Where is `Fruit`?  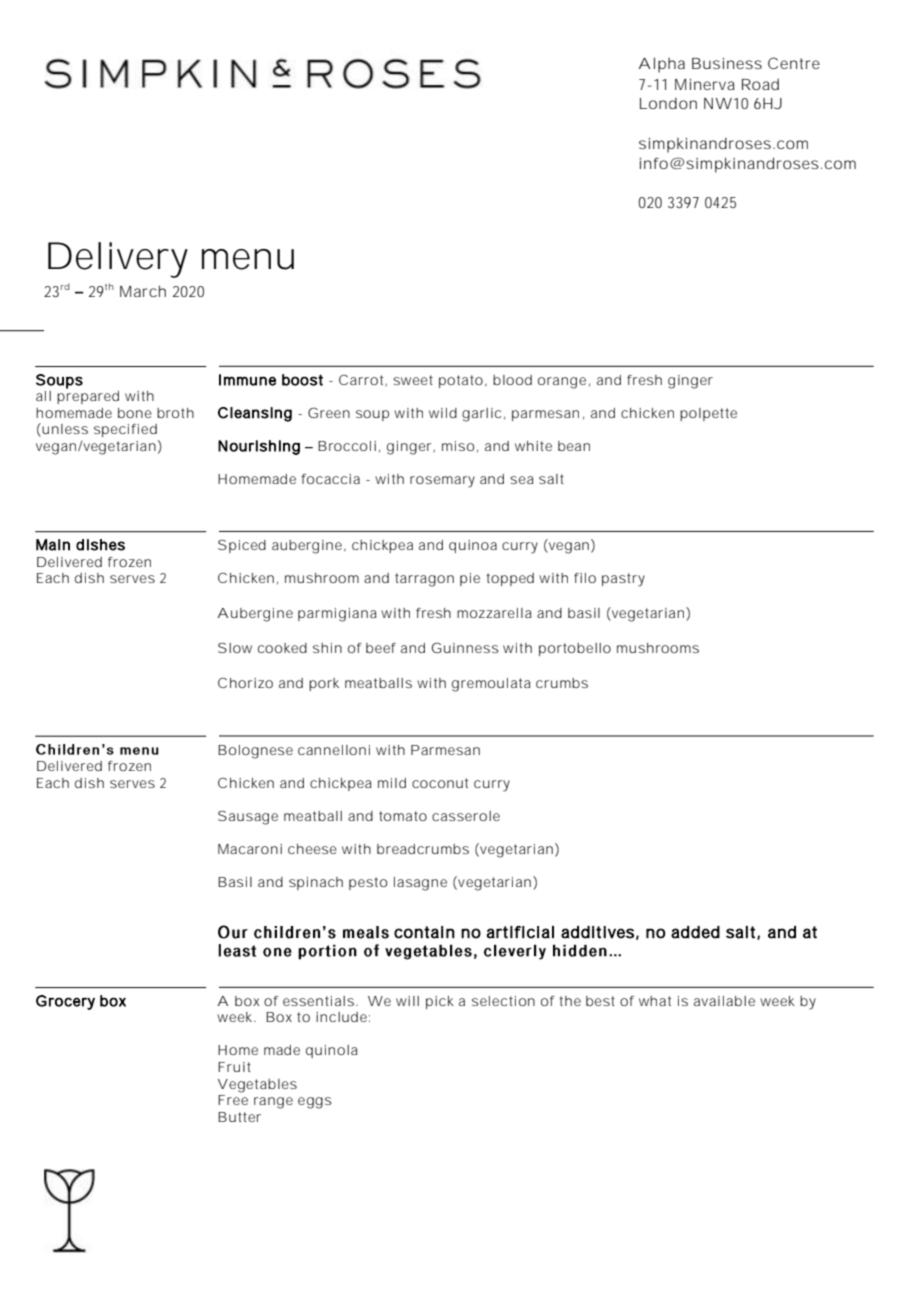 Fruit is located at coordinates (234, 1067).
